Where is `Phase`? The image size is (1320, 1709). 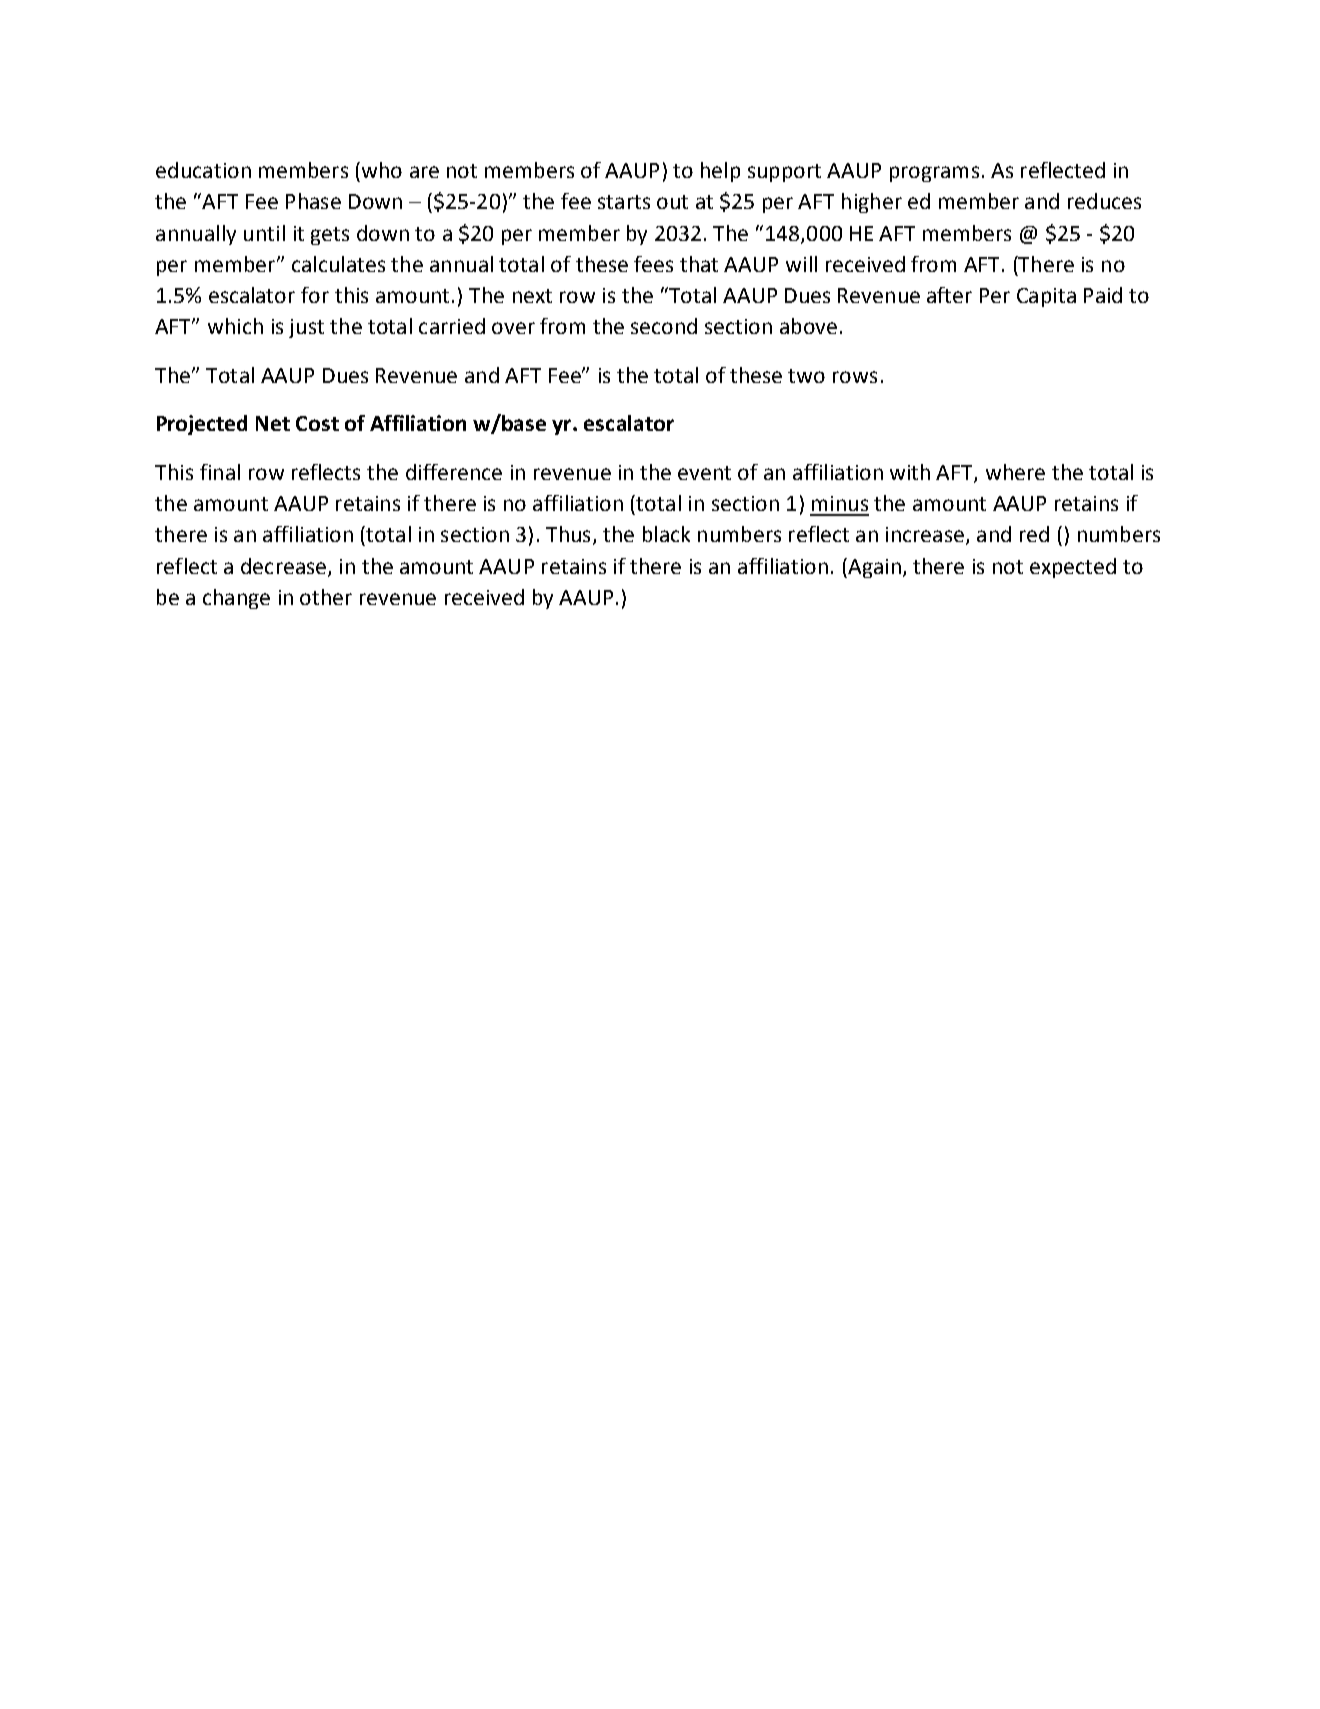
Phase is located at coordinates (313, 201).
